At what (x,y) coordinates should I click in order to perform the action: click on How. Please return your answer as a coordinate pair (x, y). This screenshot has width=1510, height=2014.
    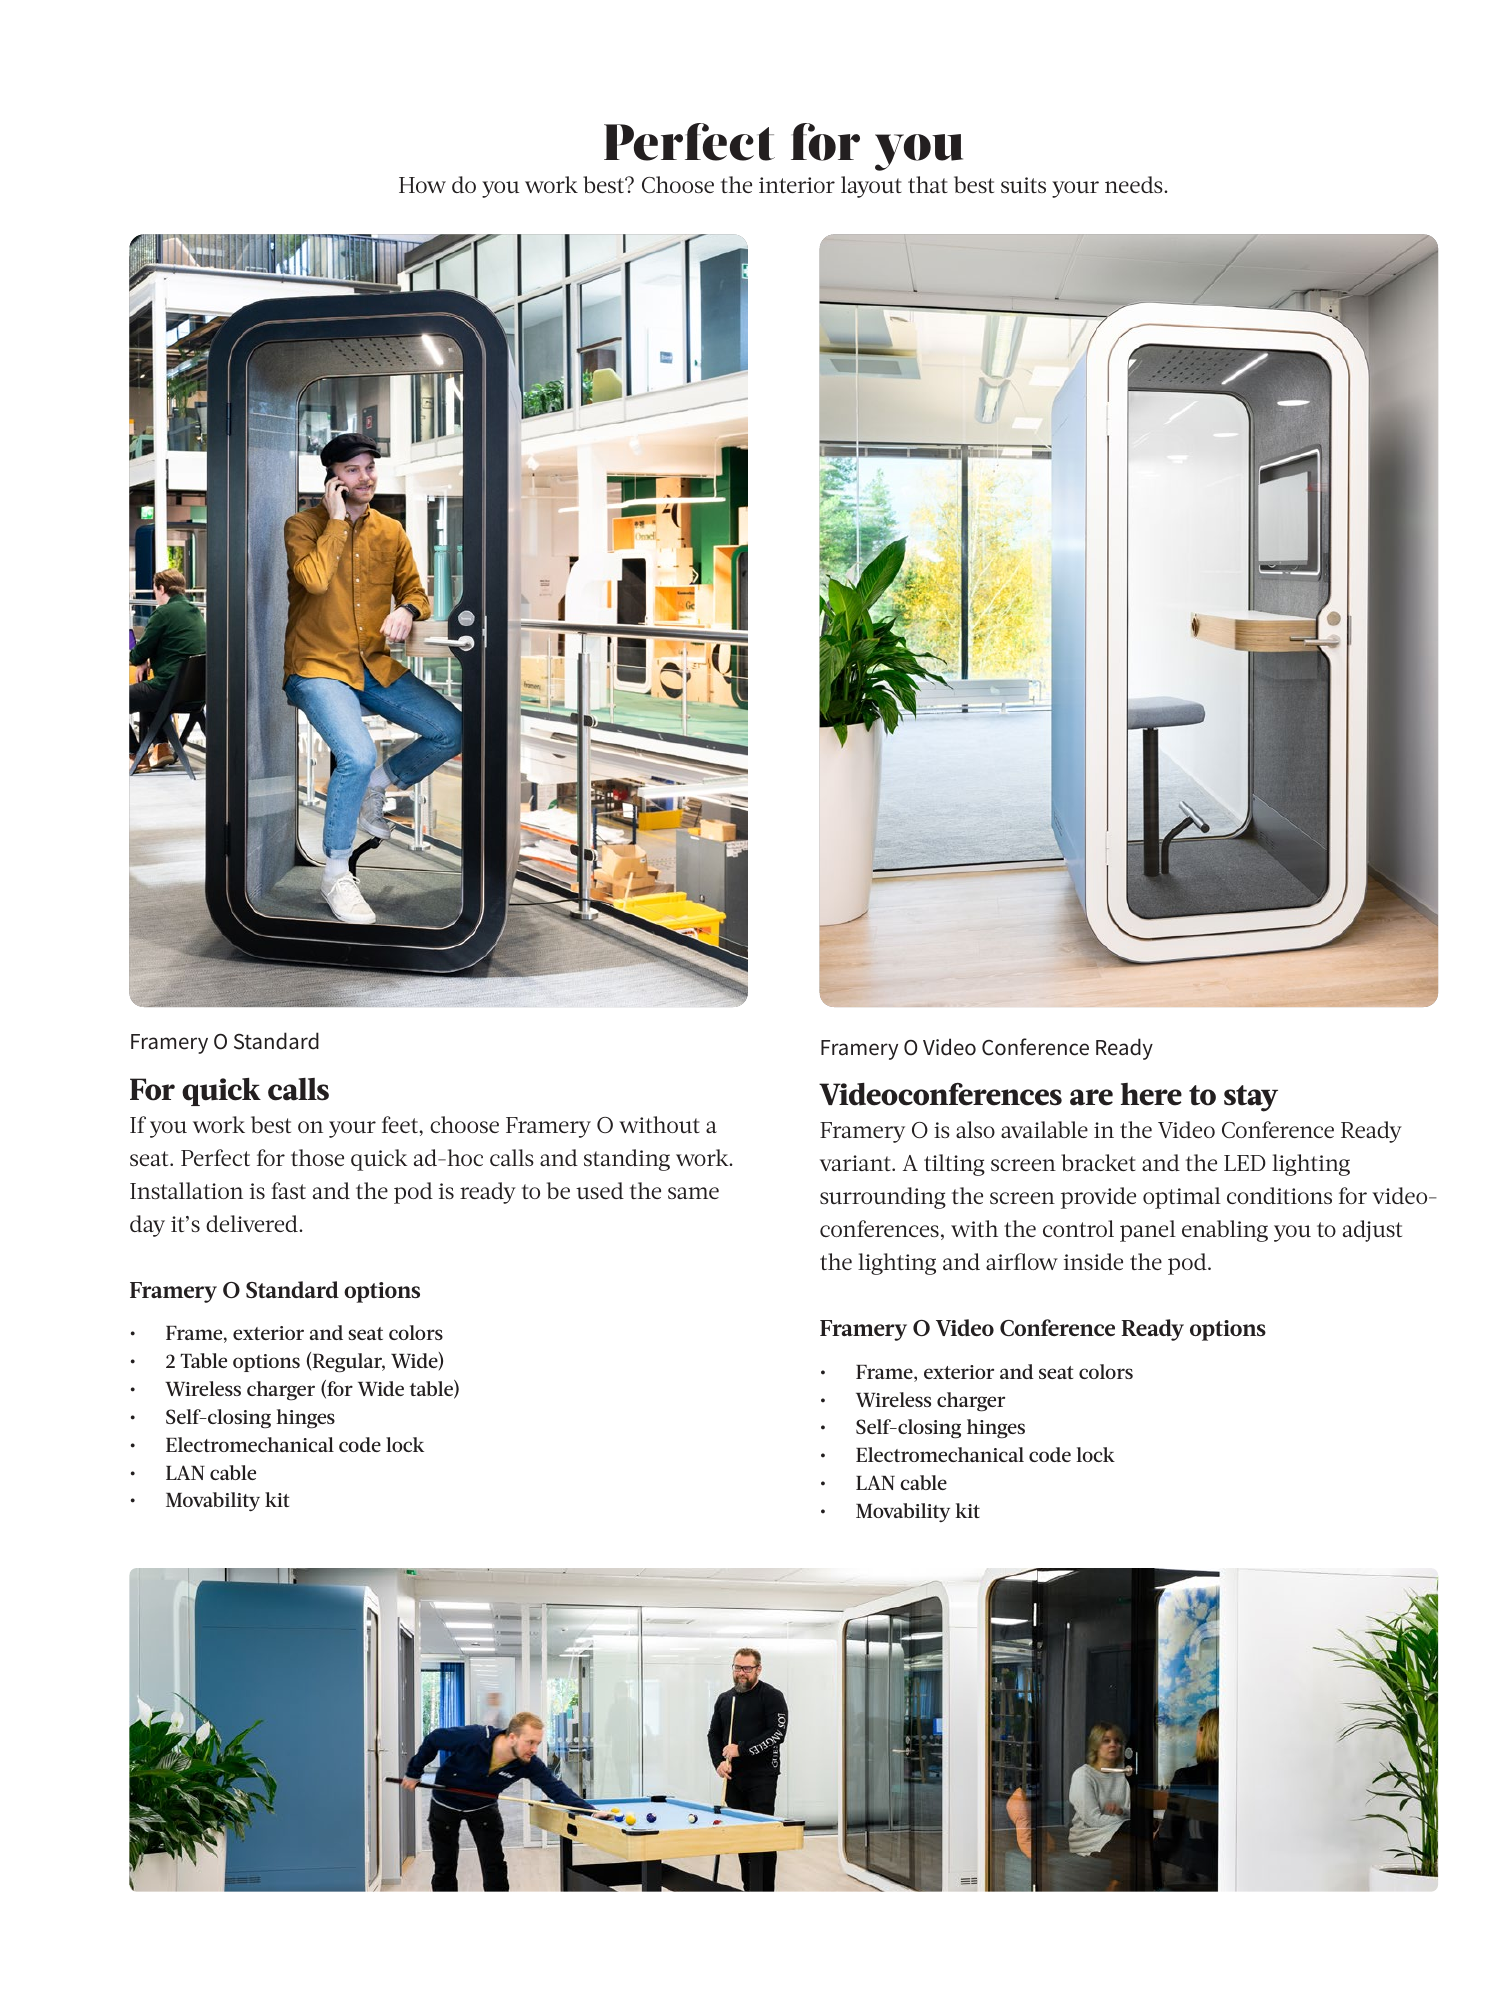
    Looking at the image, I should click on (422, 185).
